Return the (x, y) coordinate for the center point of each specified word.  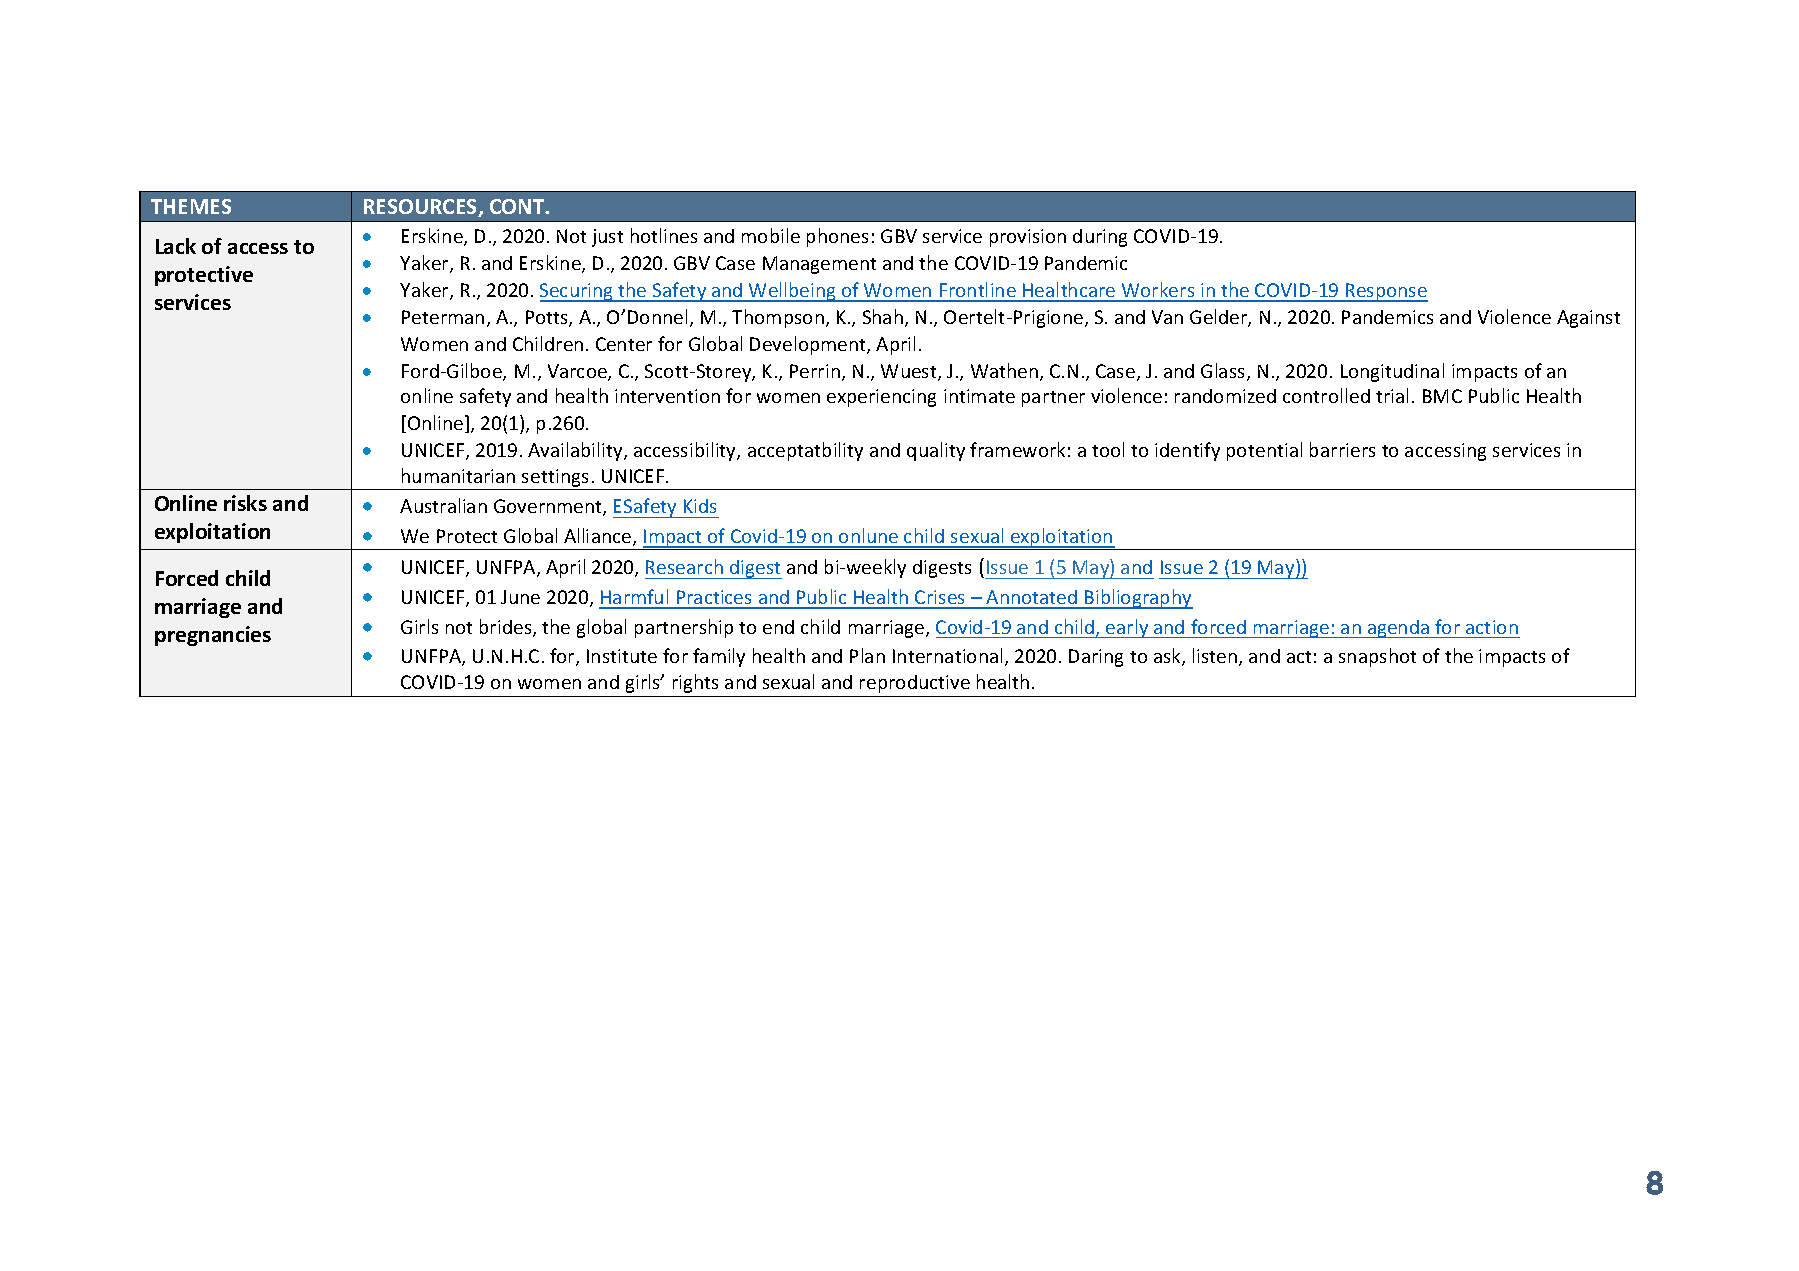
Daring (1096, 658)
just (607, 238)
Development (809, 345)
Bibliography (1138, 599)
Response (1386, 292)
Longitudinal (1392, 372)
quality (936, 451)
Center (624, 344)
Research (684, 566)
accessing (1445, 452)
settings (556, 479)
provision (1028, 238)
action (1492, 627)
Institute (622, 656)
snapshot (1377, 657)
